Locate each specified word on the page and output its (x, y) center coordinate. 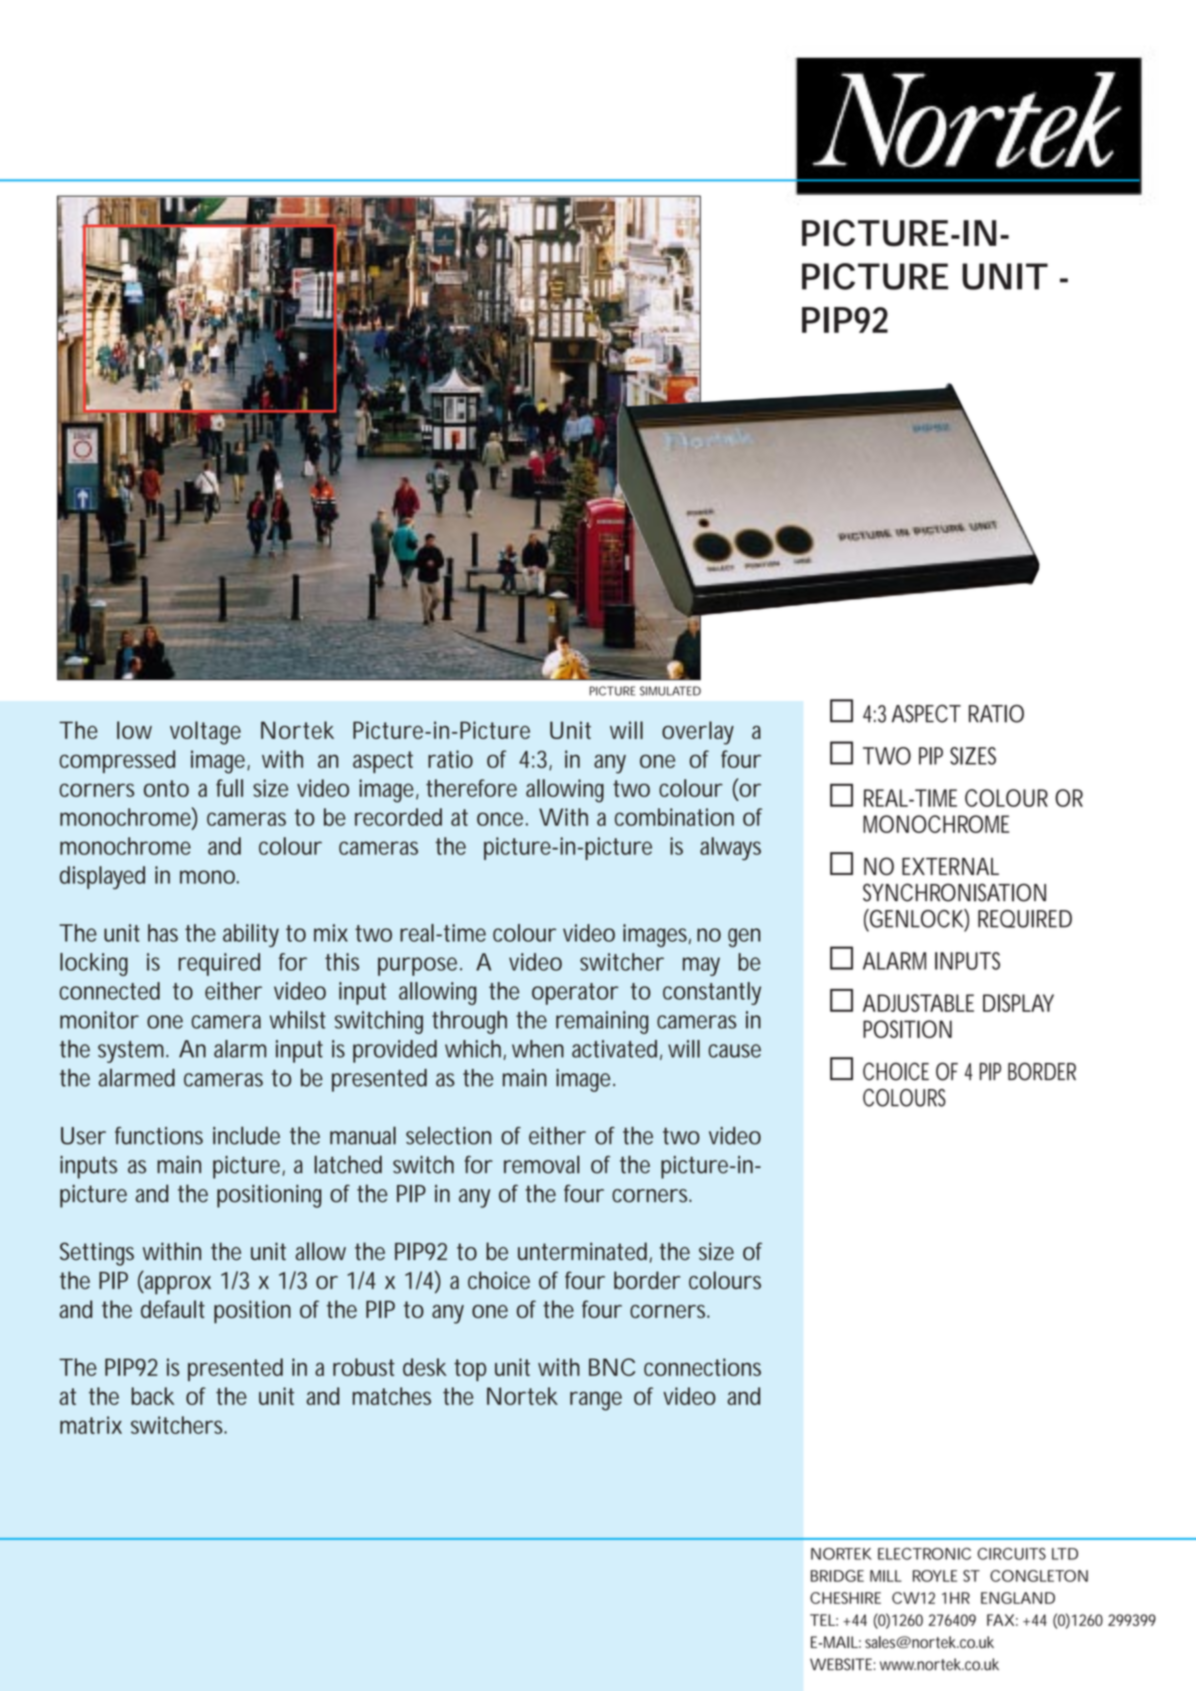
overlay (698, 733)
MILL (886, 1576)
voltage (205, 733)
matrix (91, 1425)
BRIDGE (837, 1576)
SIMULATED (670, 691)
